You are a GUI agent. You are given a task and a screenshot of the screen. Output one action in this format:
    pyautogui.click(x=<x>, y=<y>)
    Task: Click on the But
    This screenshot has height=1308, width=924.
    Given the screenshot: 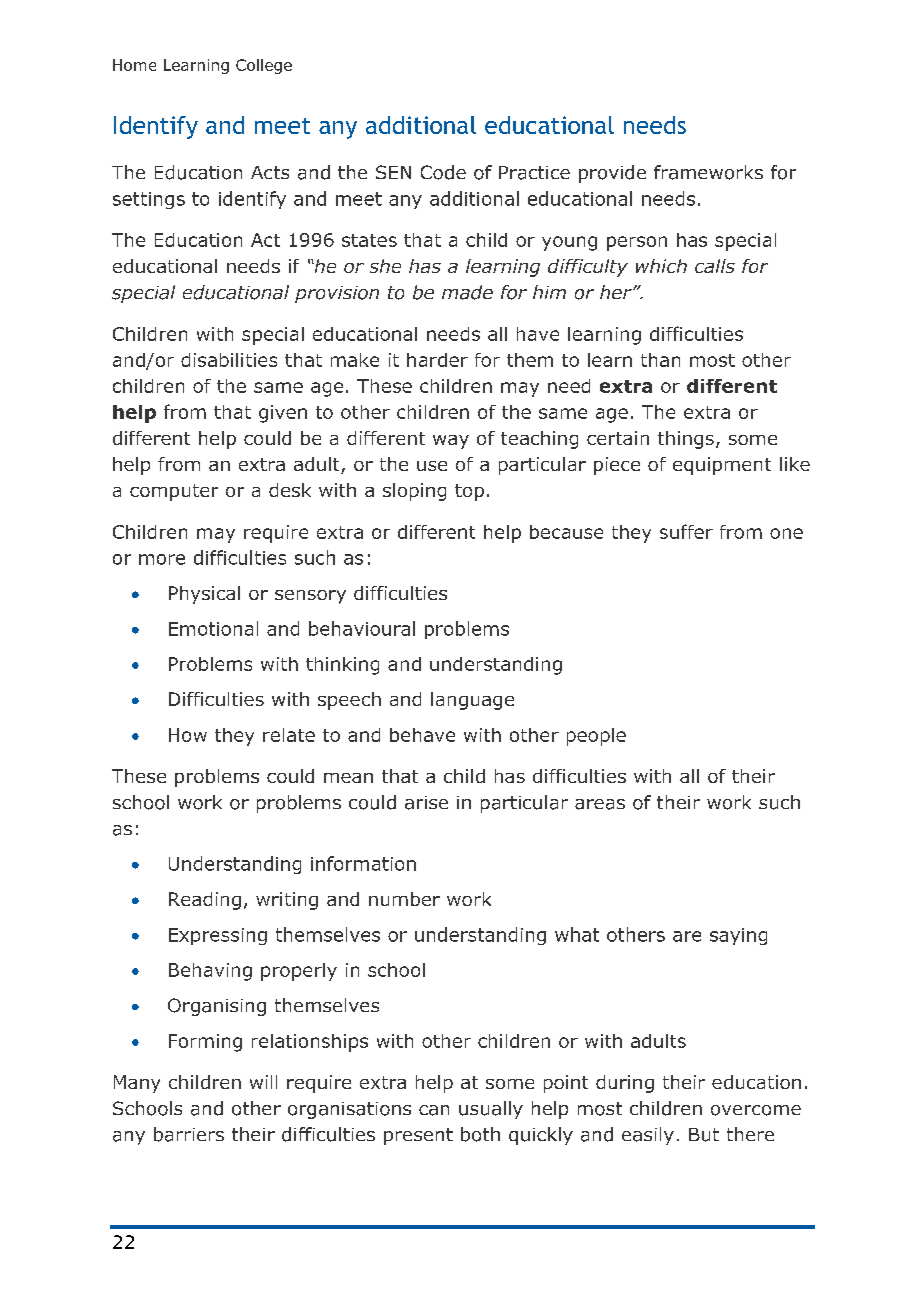 What is the action you would take?
    pyautogui.click(x=704, y=1135)
